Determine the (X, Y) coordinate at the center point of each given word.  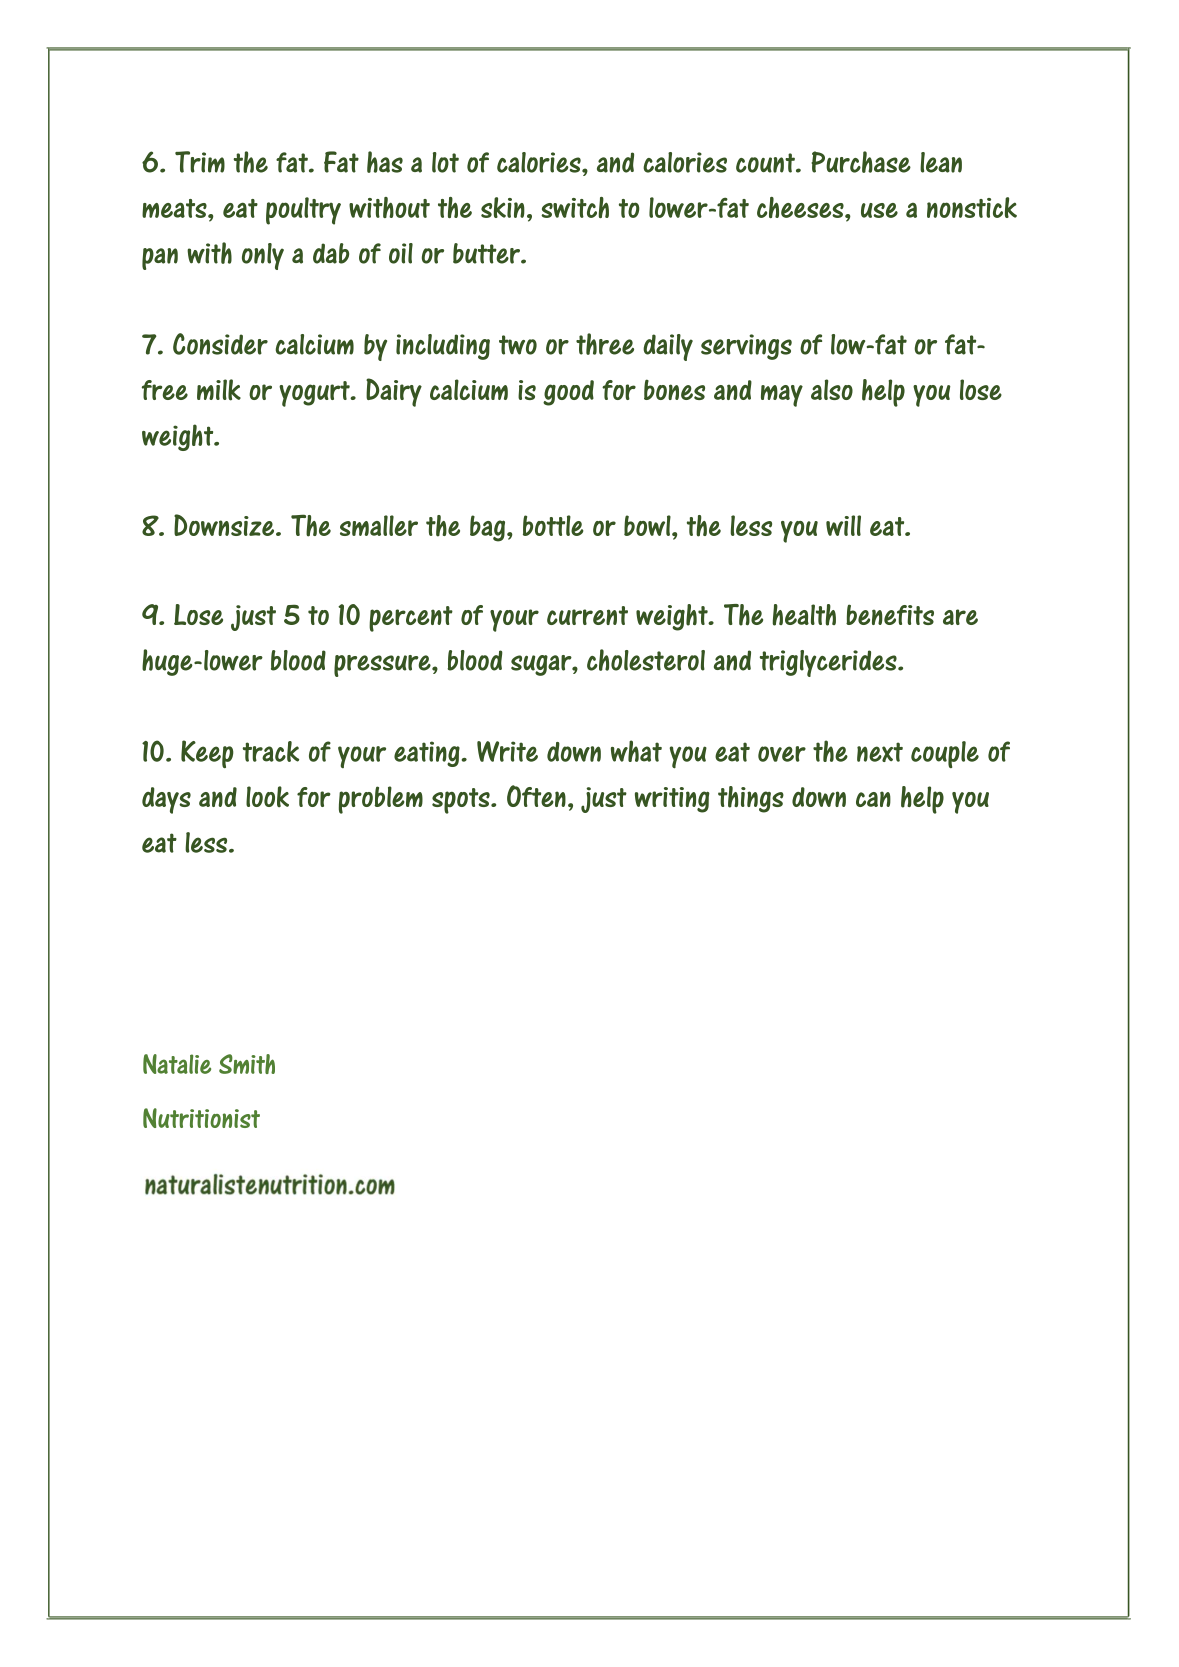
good (568, 393)
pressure (383, 666)
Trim (200, 162)
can (873, 799)
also (832, 389)
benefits (890, 614)
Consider (220, 344)
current (587, 615)
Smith (247, 1064)
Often (536, 796)
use (879, 210)
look (267, 797)
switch (575, 207)
